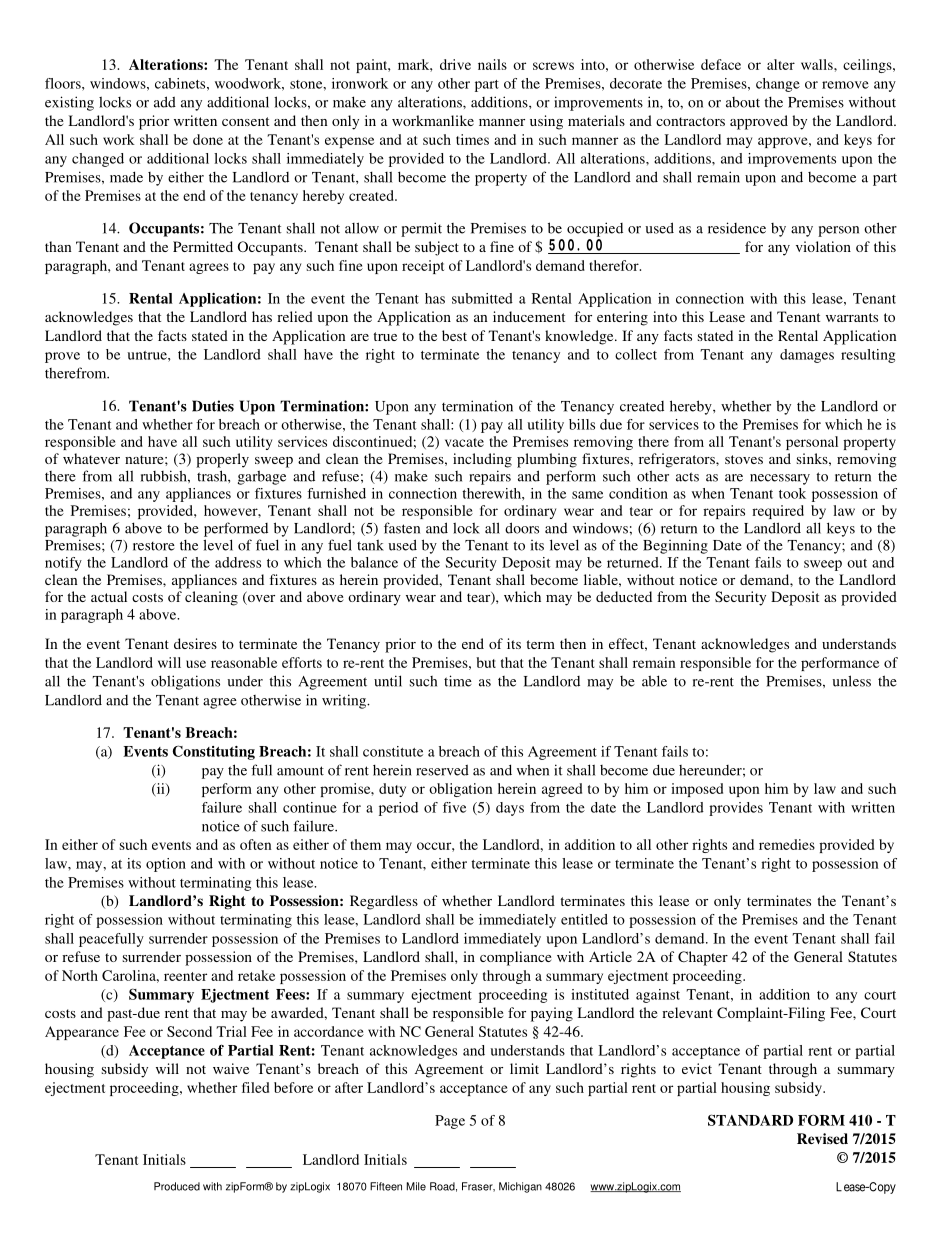  What do you see at coordinates (450, 1122) in the image?
I see `Page` at bounding box center [450, 1122].
